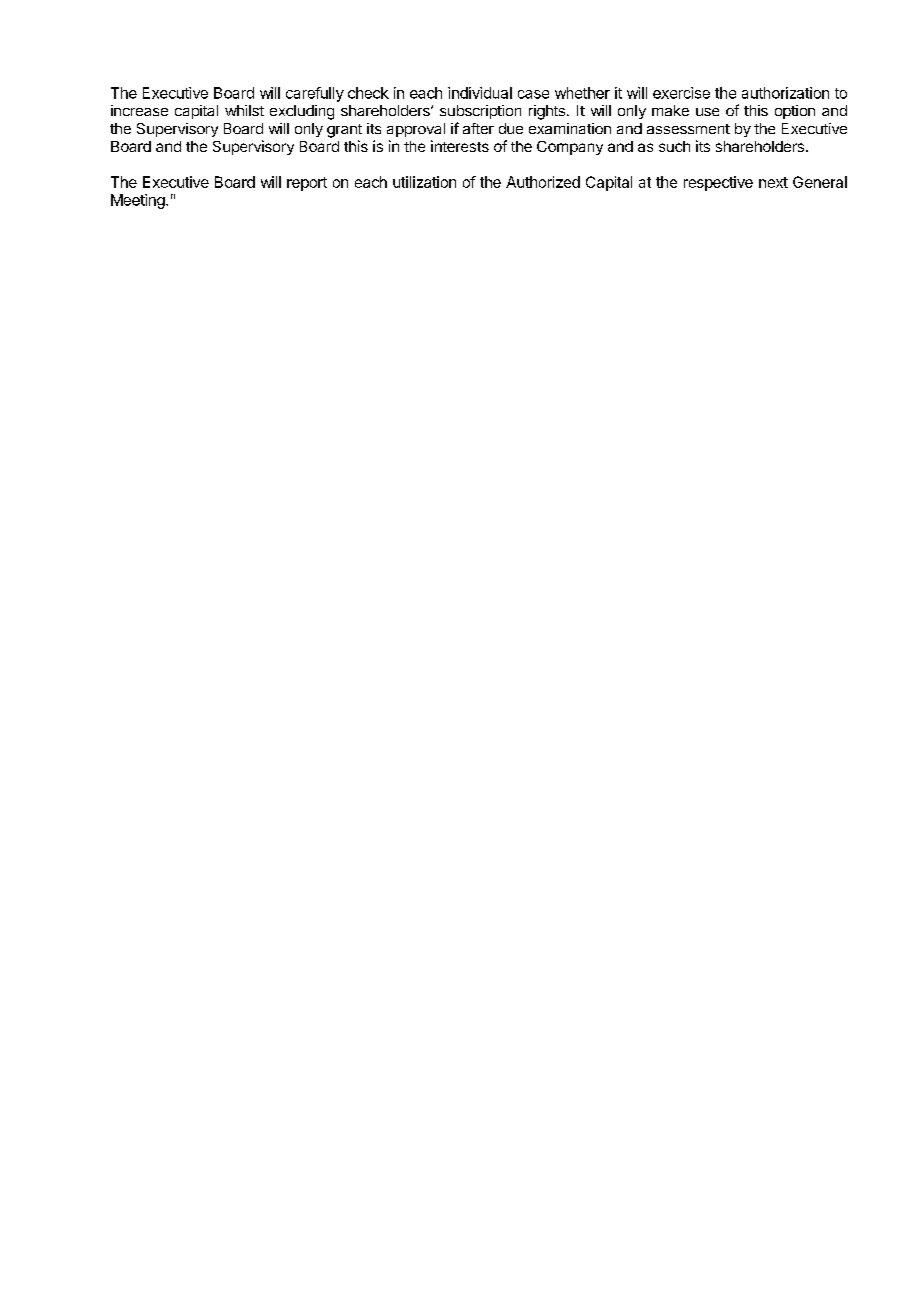 The width and height of the screenshot is (924, 1308). I want to click on respective, so click(718, 183).
